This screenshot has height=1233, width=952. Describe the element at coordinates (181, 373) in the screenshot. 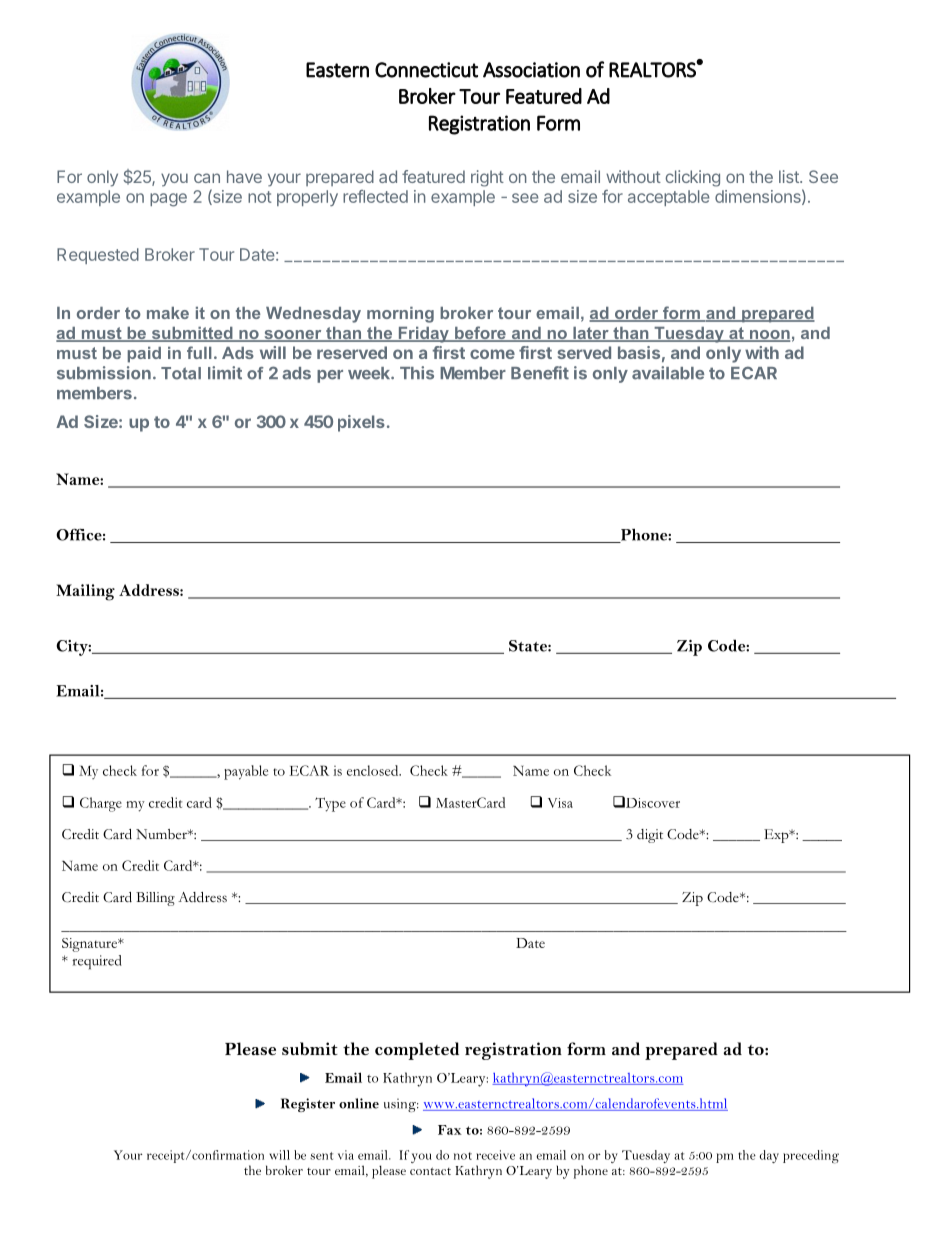

I see `Total` at that location.
